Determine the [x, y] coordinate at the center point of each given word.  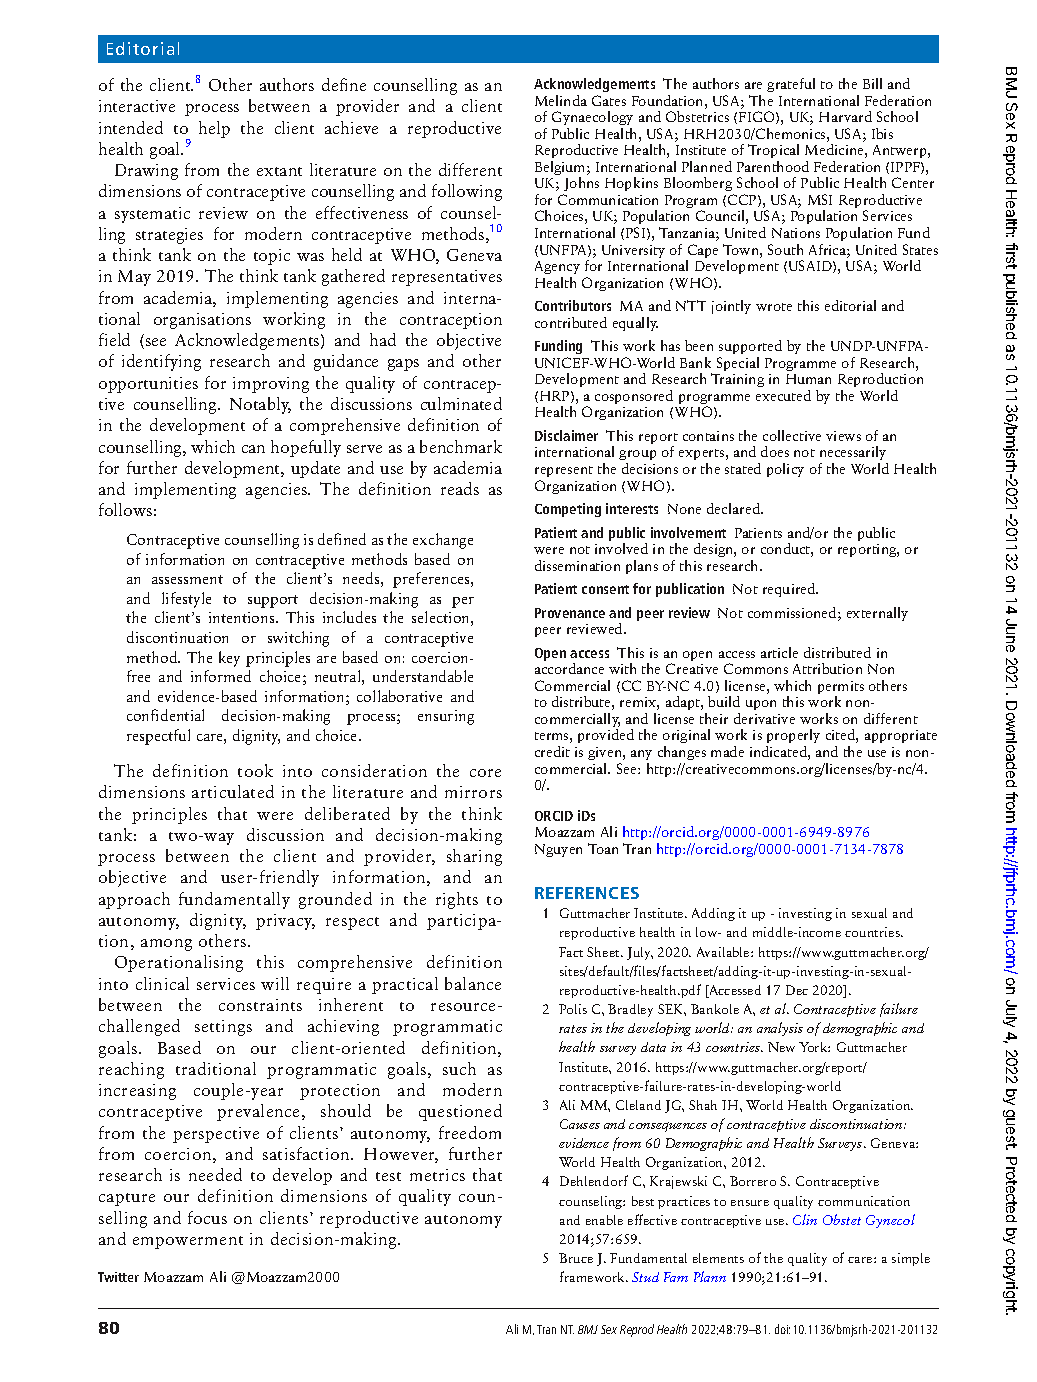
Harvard [845, 116]
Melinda [561, 100]
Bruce [576, 1258]
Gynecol [890, 1221]
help [214, 129]
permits [841, 689]
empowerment [188, 1242]
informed [221, 676]
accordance [569, 668]
